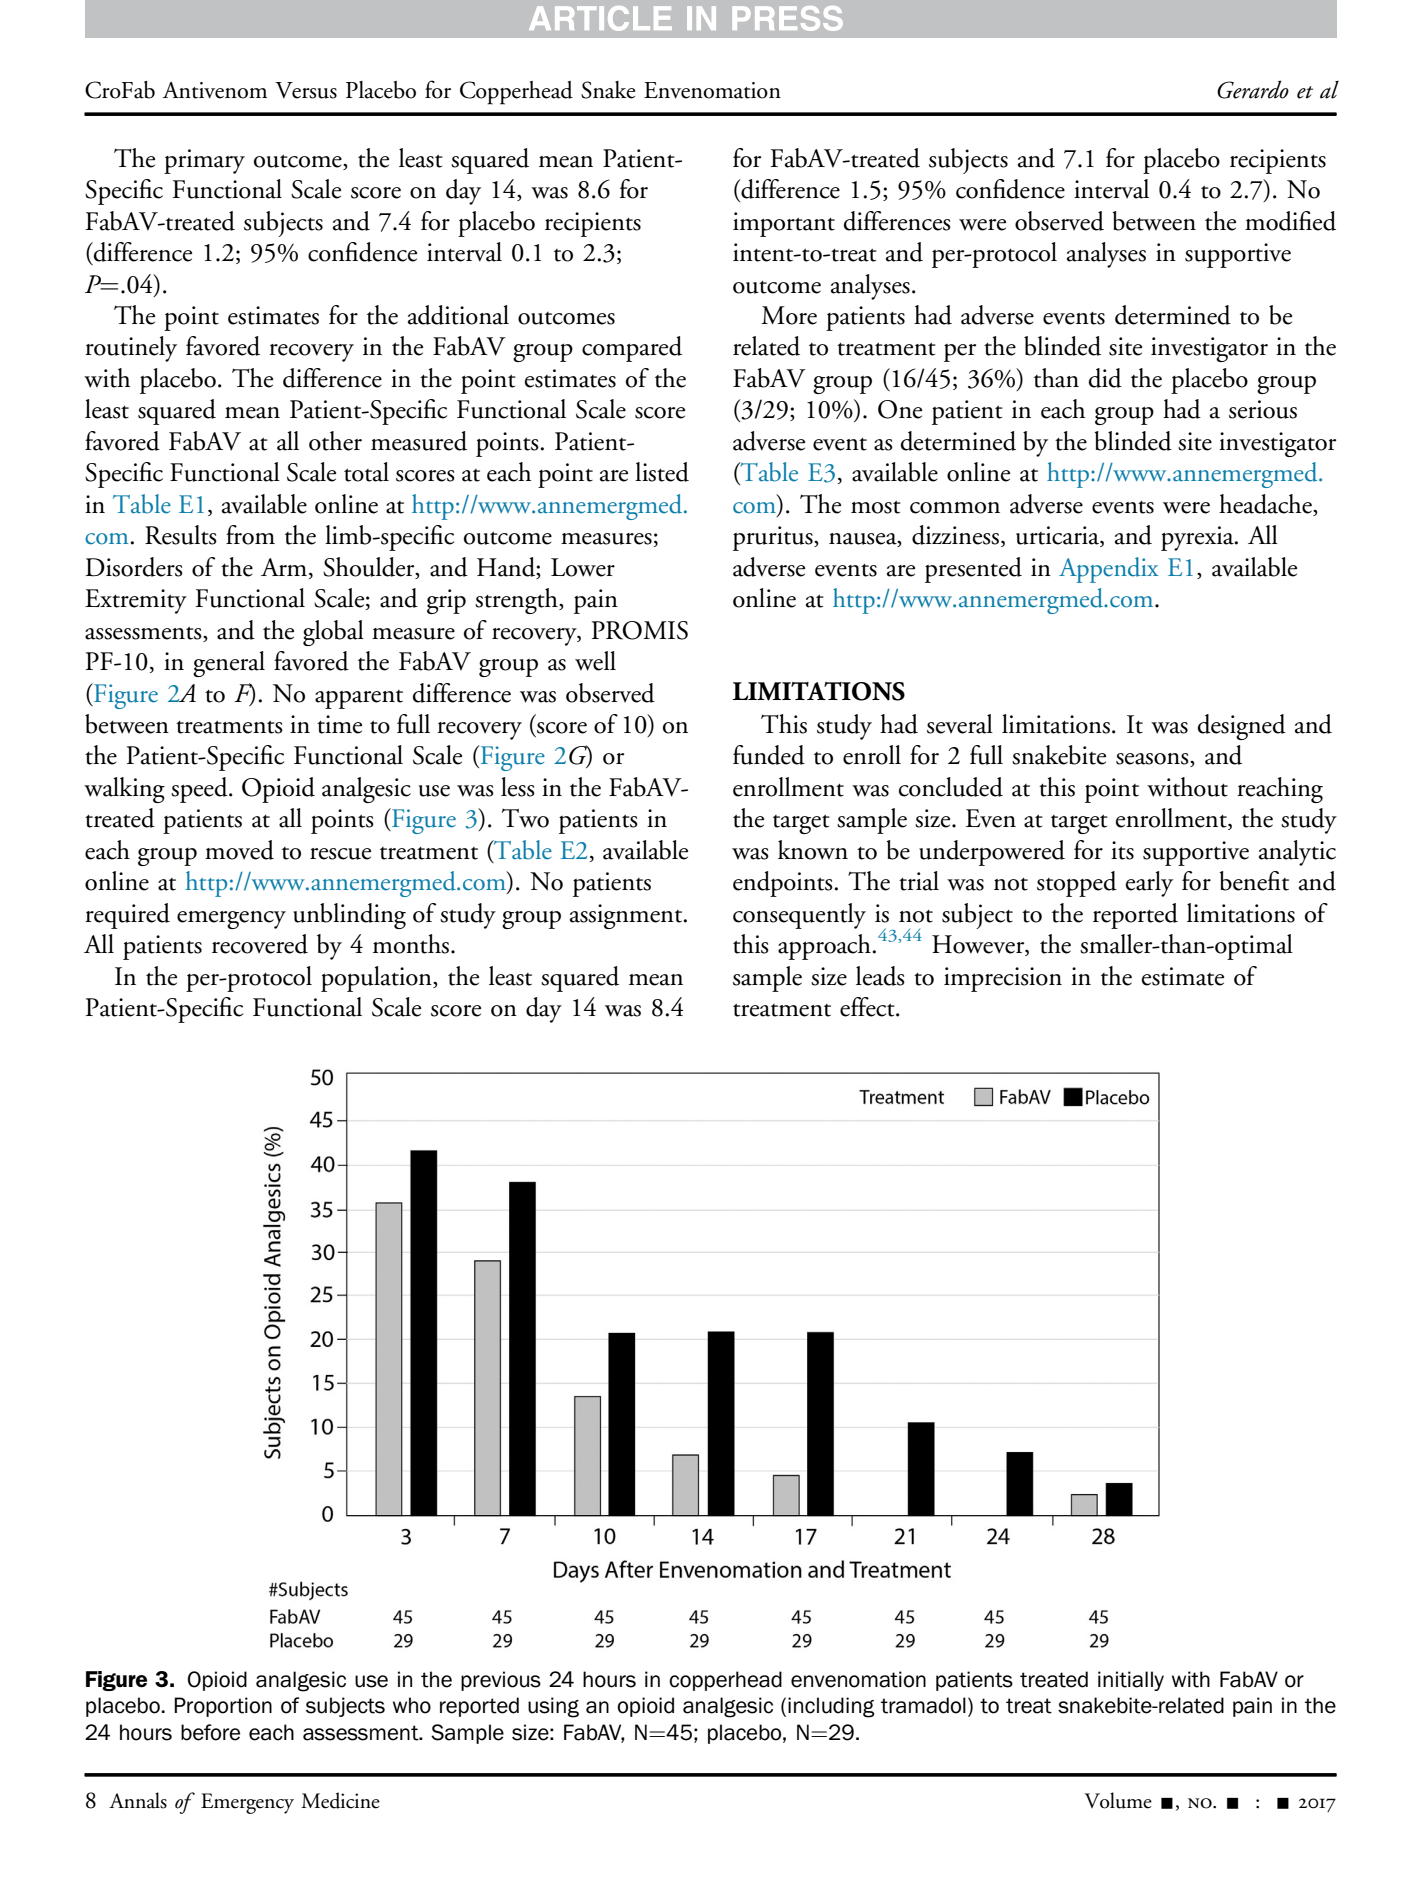 The image size is (1421, 1902). What do you see at coordinates (627, 916) in the screenshot?
I see `assignment` at bounding box center [627, 916].
